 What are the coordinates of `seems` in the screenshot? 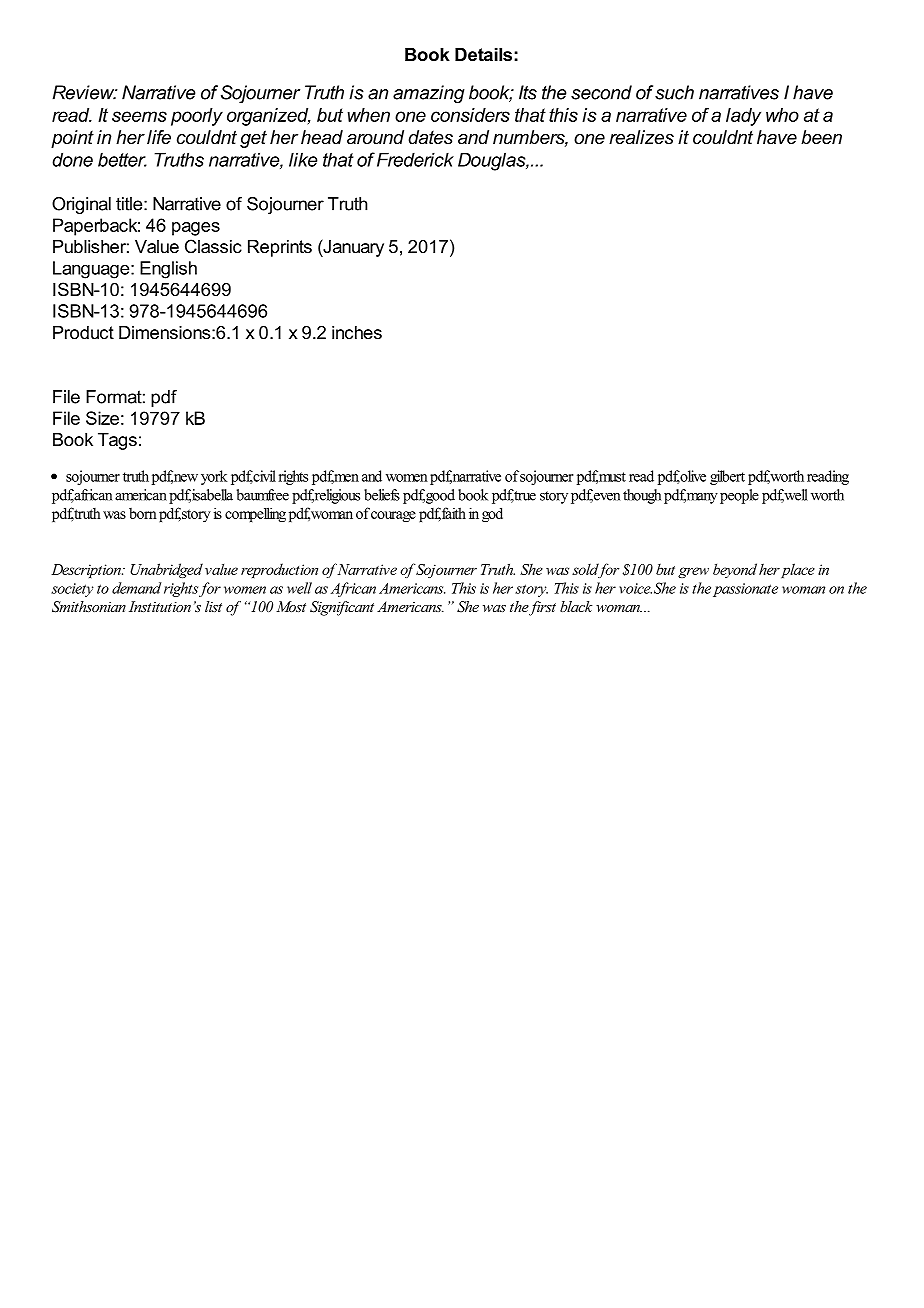 It's located at (139, 116).
